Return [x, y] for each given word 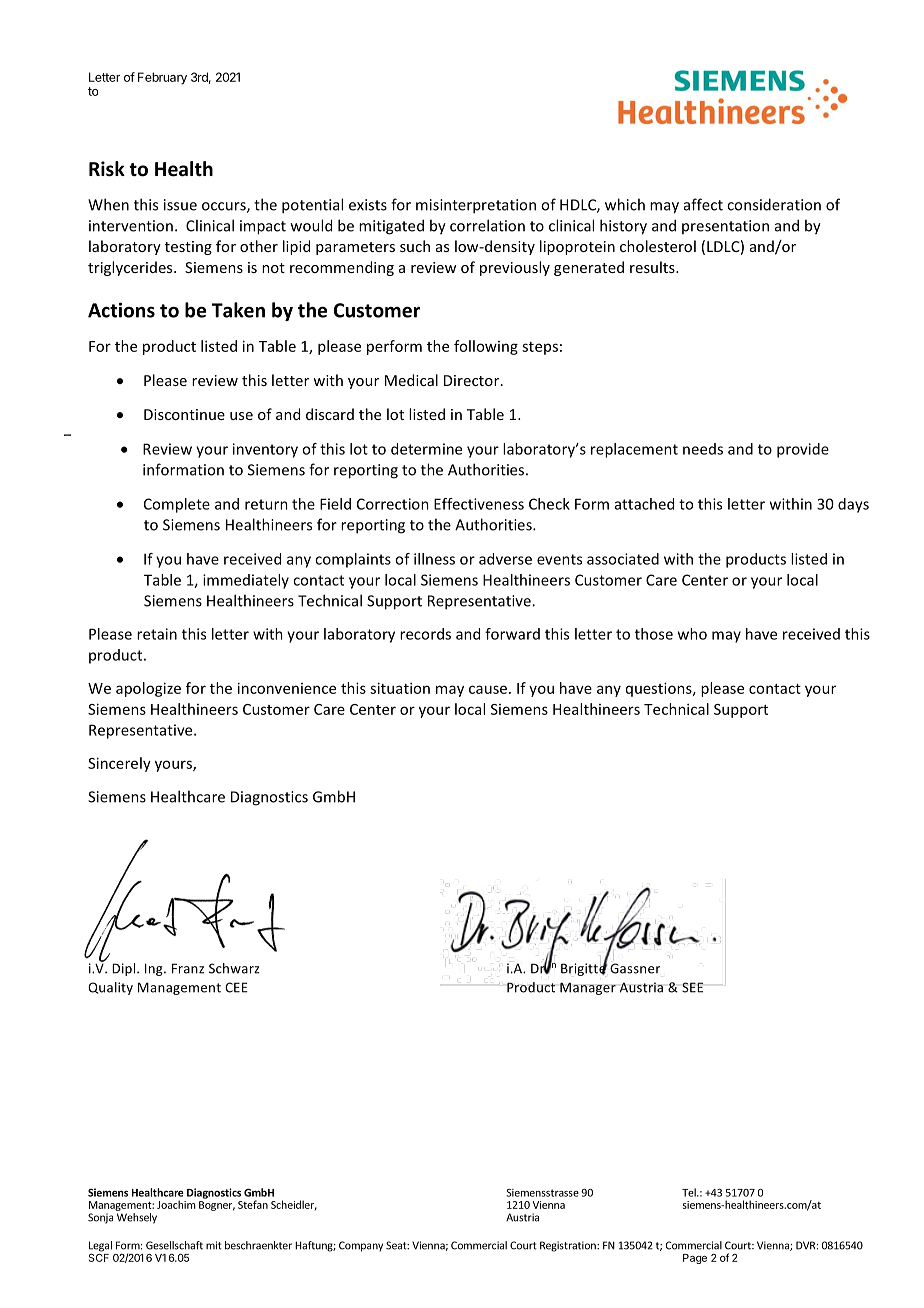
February [162, 78]
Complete [177, 505]
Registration [569, 1246]
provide [803, 450]
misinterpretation [476, 206]
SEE [692, 987]
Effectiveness [479, 504]
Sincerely [119, 764]
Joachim [176, 1204]
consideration [774, 204]
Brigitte [584, 968]
